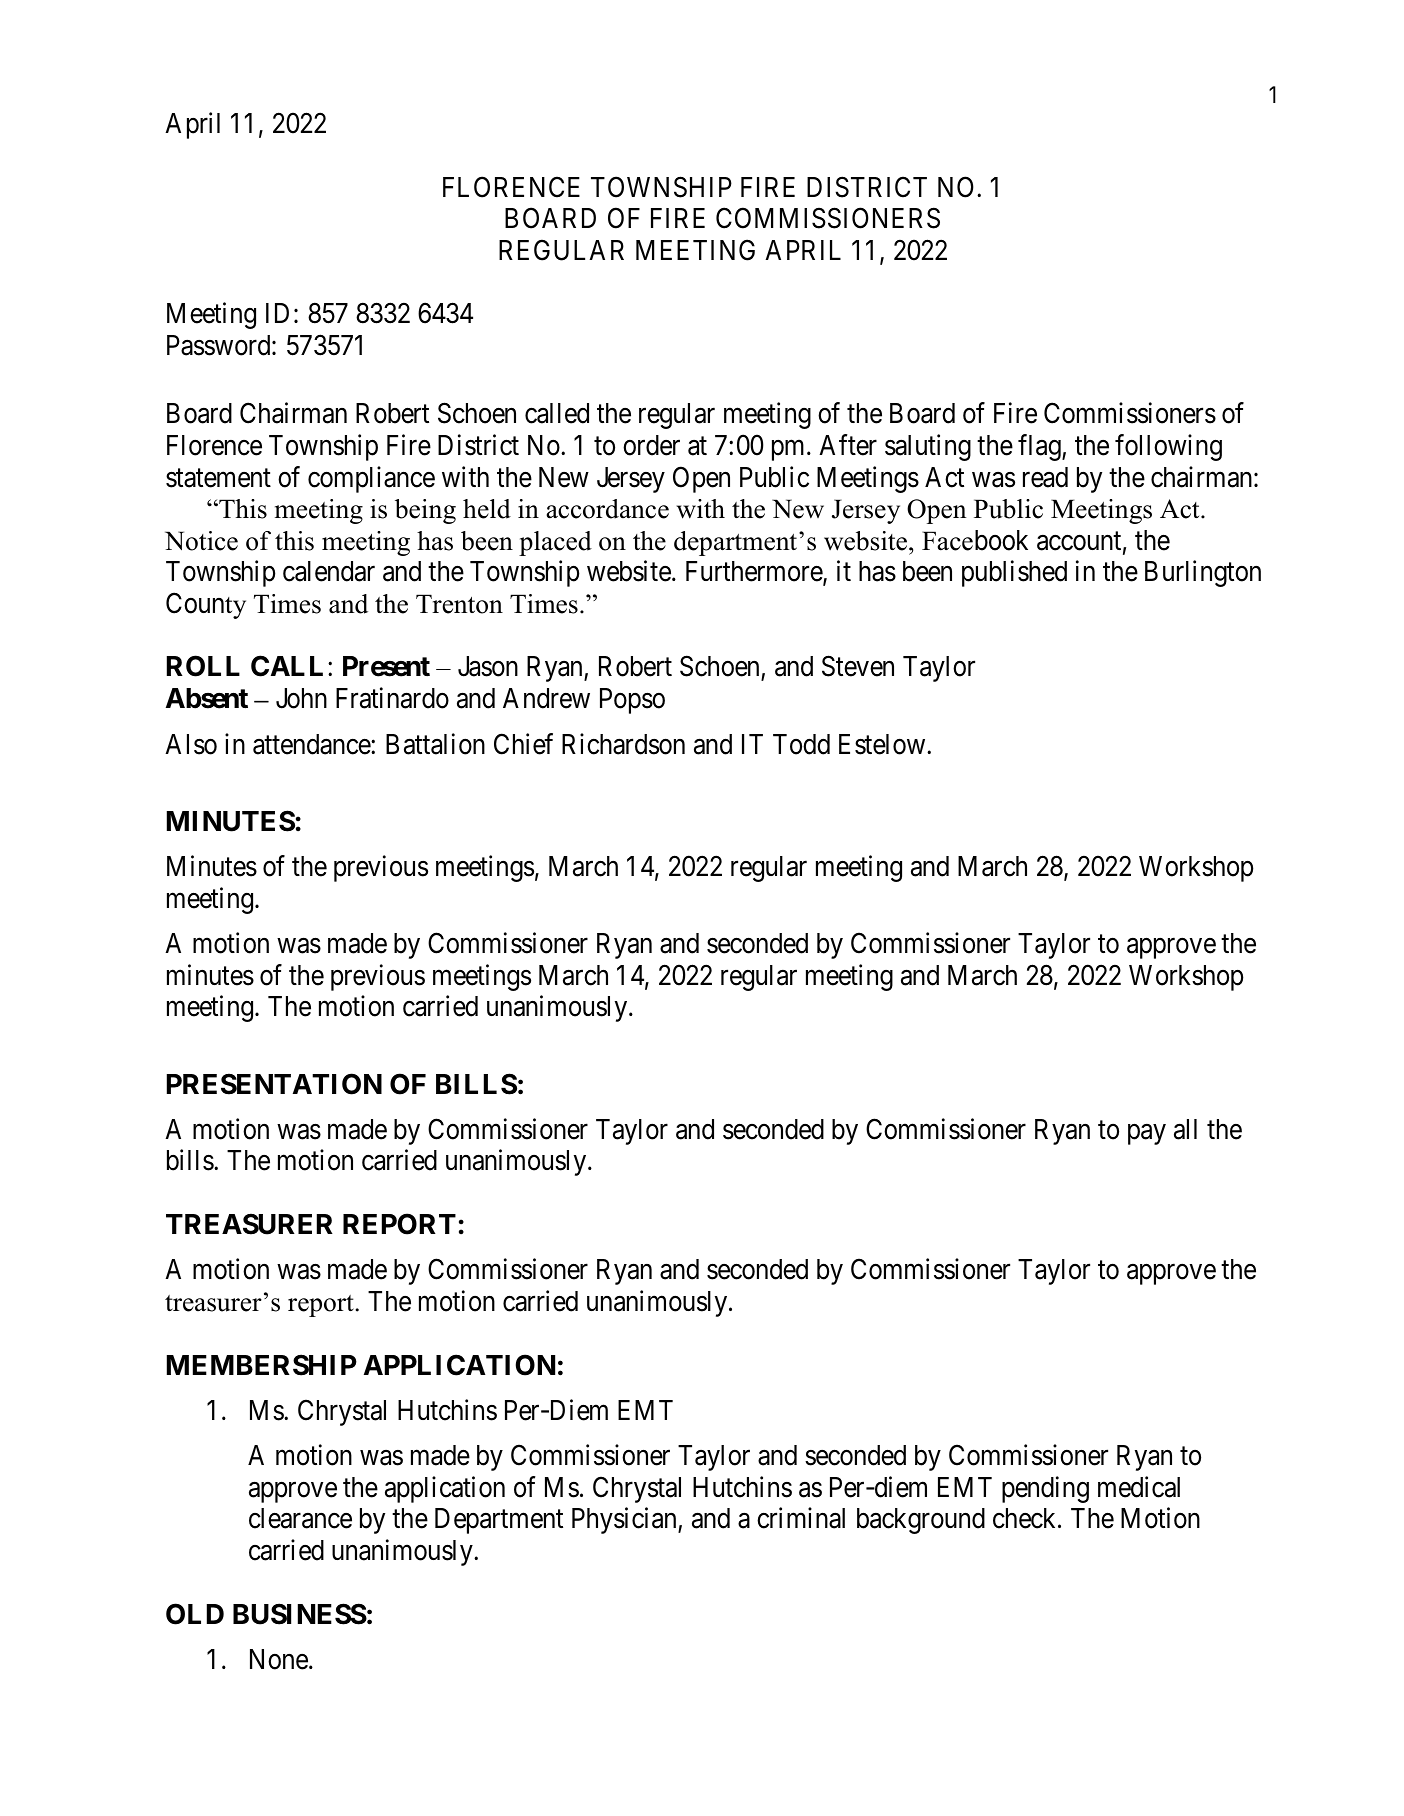 Image resolution: width=1404 pixels, height=1816 pixels. I want to click on read, so click(1045, 477).
